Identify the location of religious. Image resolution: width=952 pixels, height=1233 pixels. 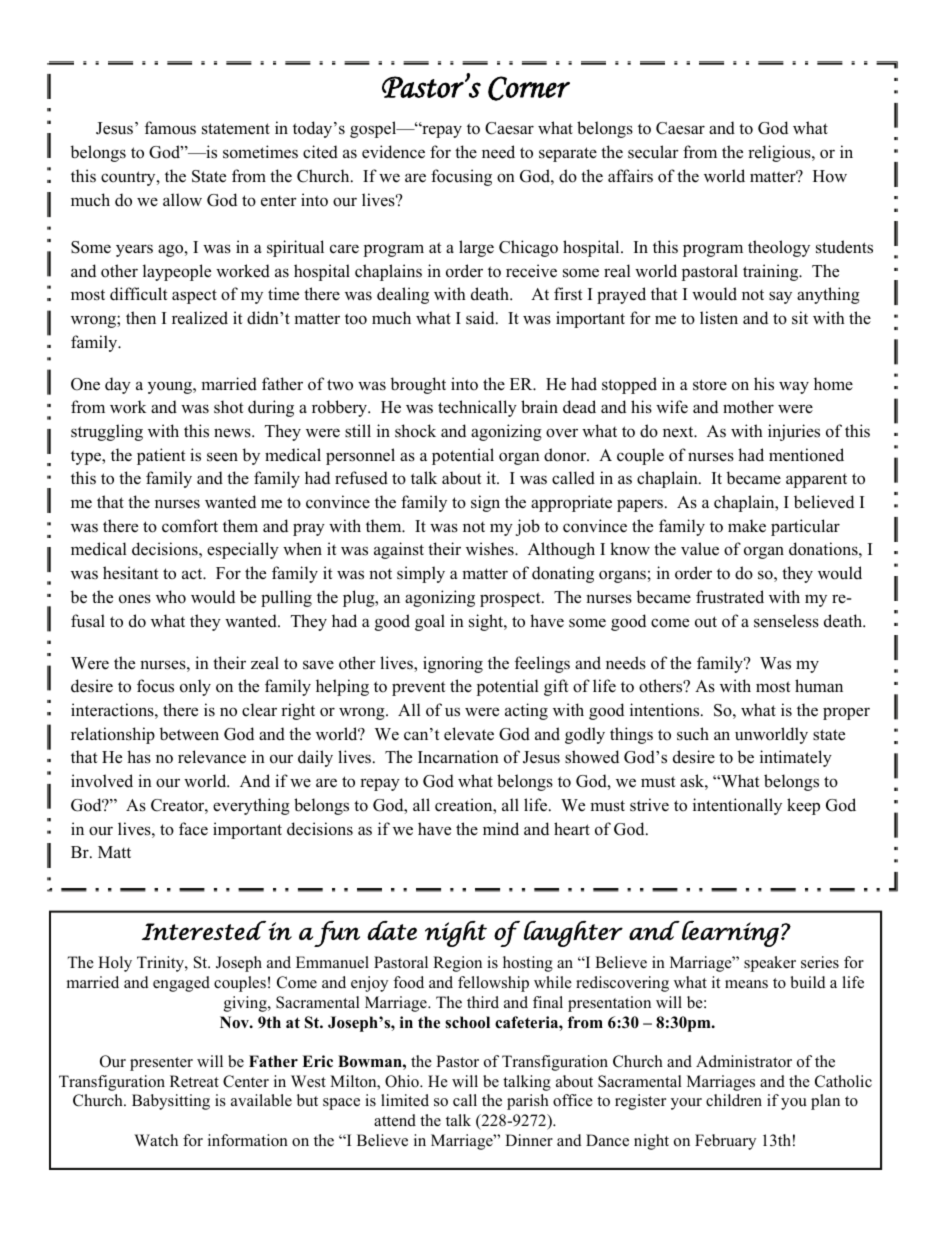
(780, 153).
